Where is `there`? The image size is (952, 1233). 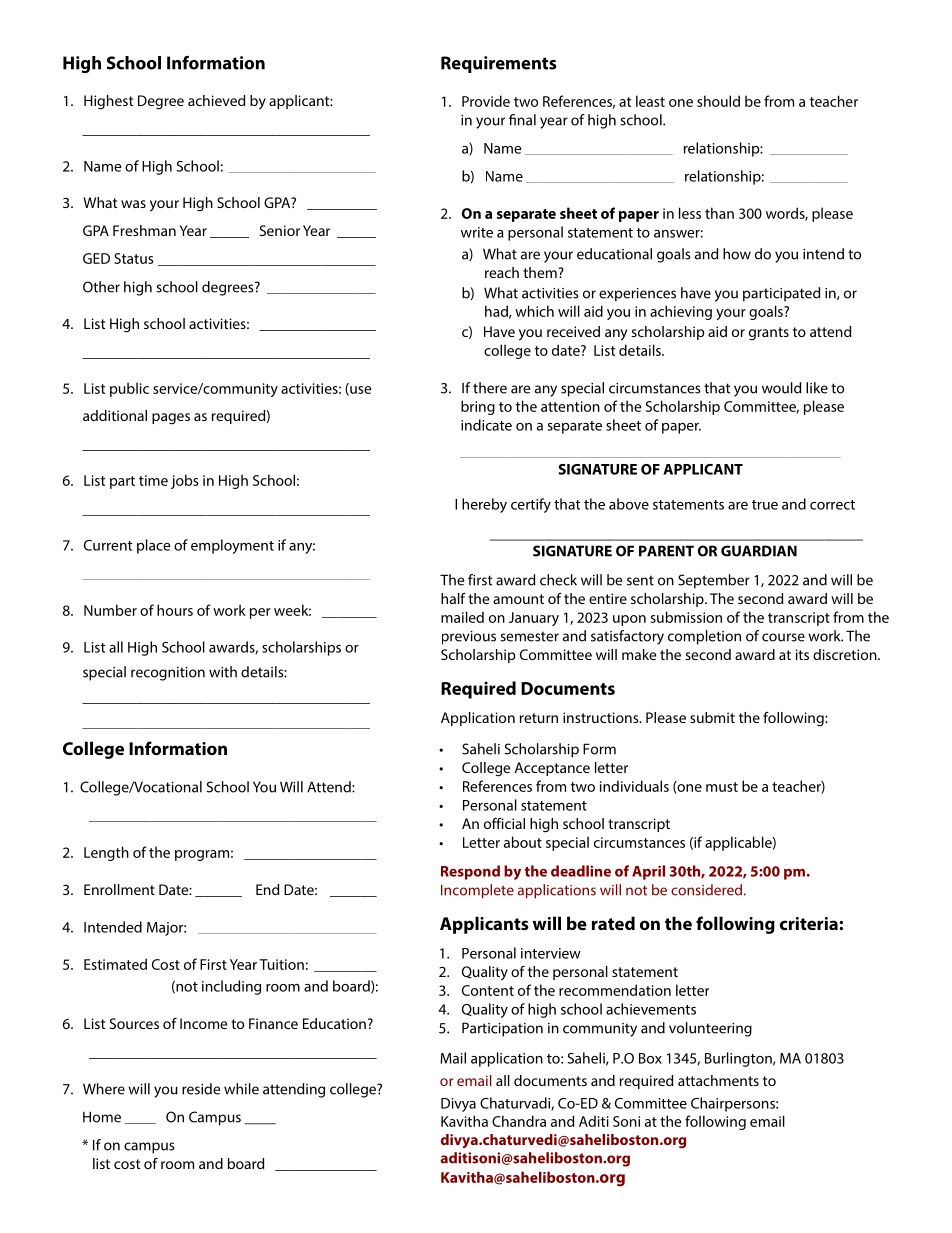
there is located at coordinates (490, 388).
